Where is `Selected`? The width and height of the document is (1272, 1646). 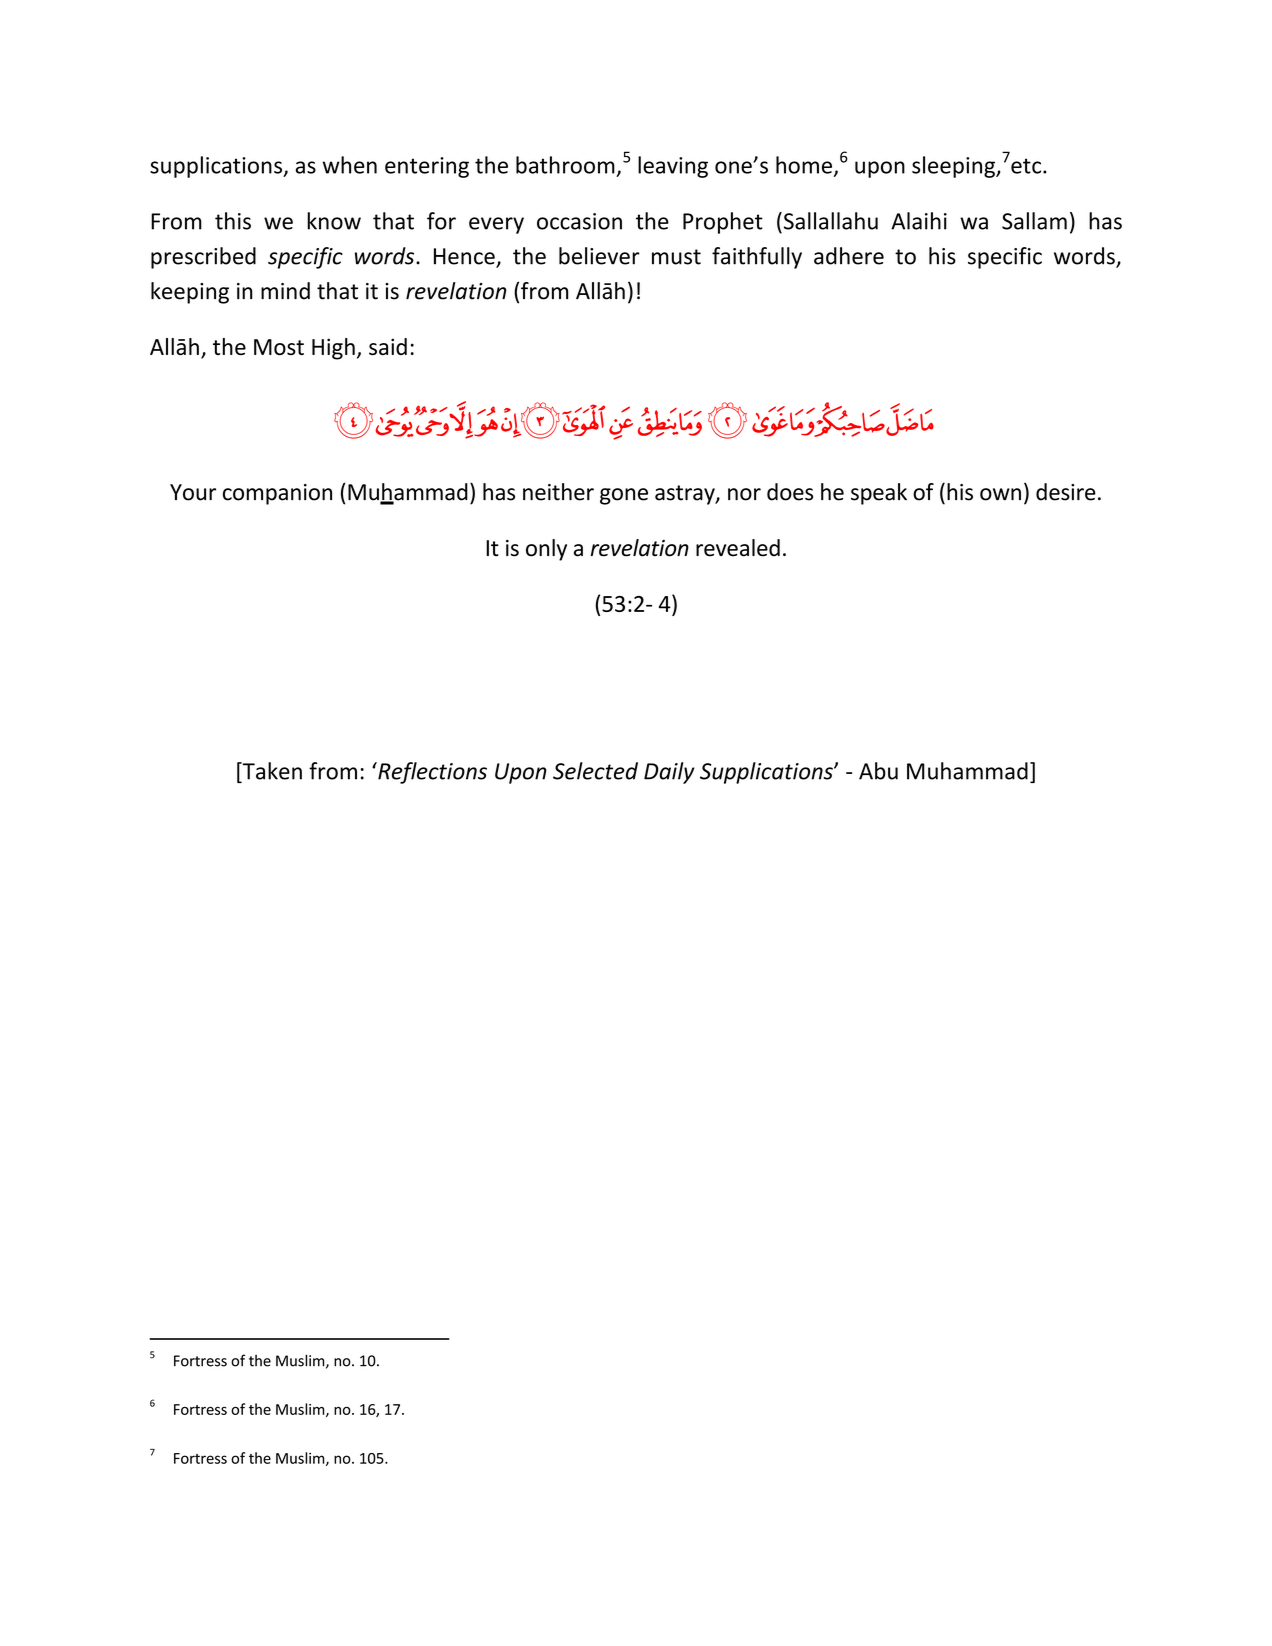
Selected is located at coordinates (595, 771).
